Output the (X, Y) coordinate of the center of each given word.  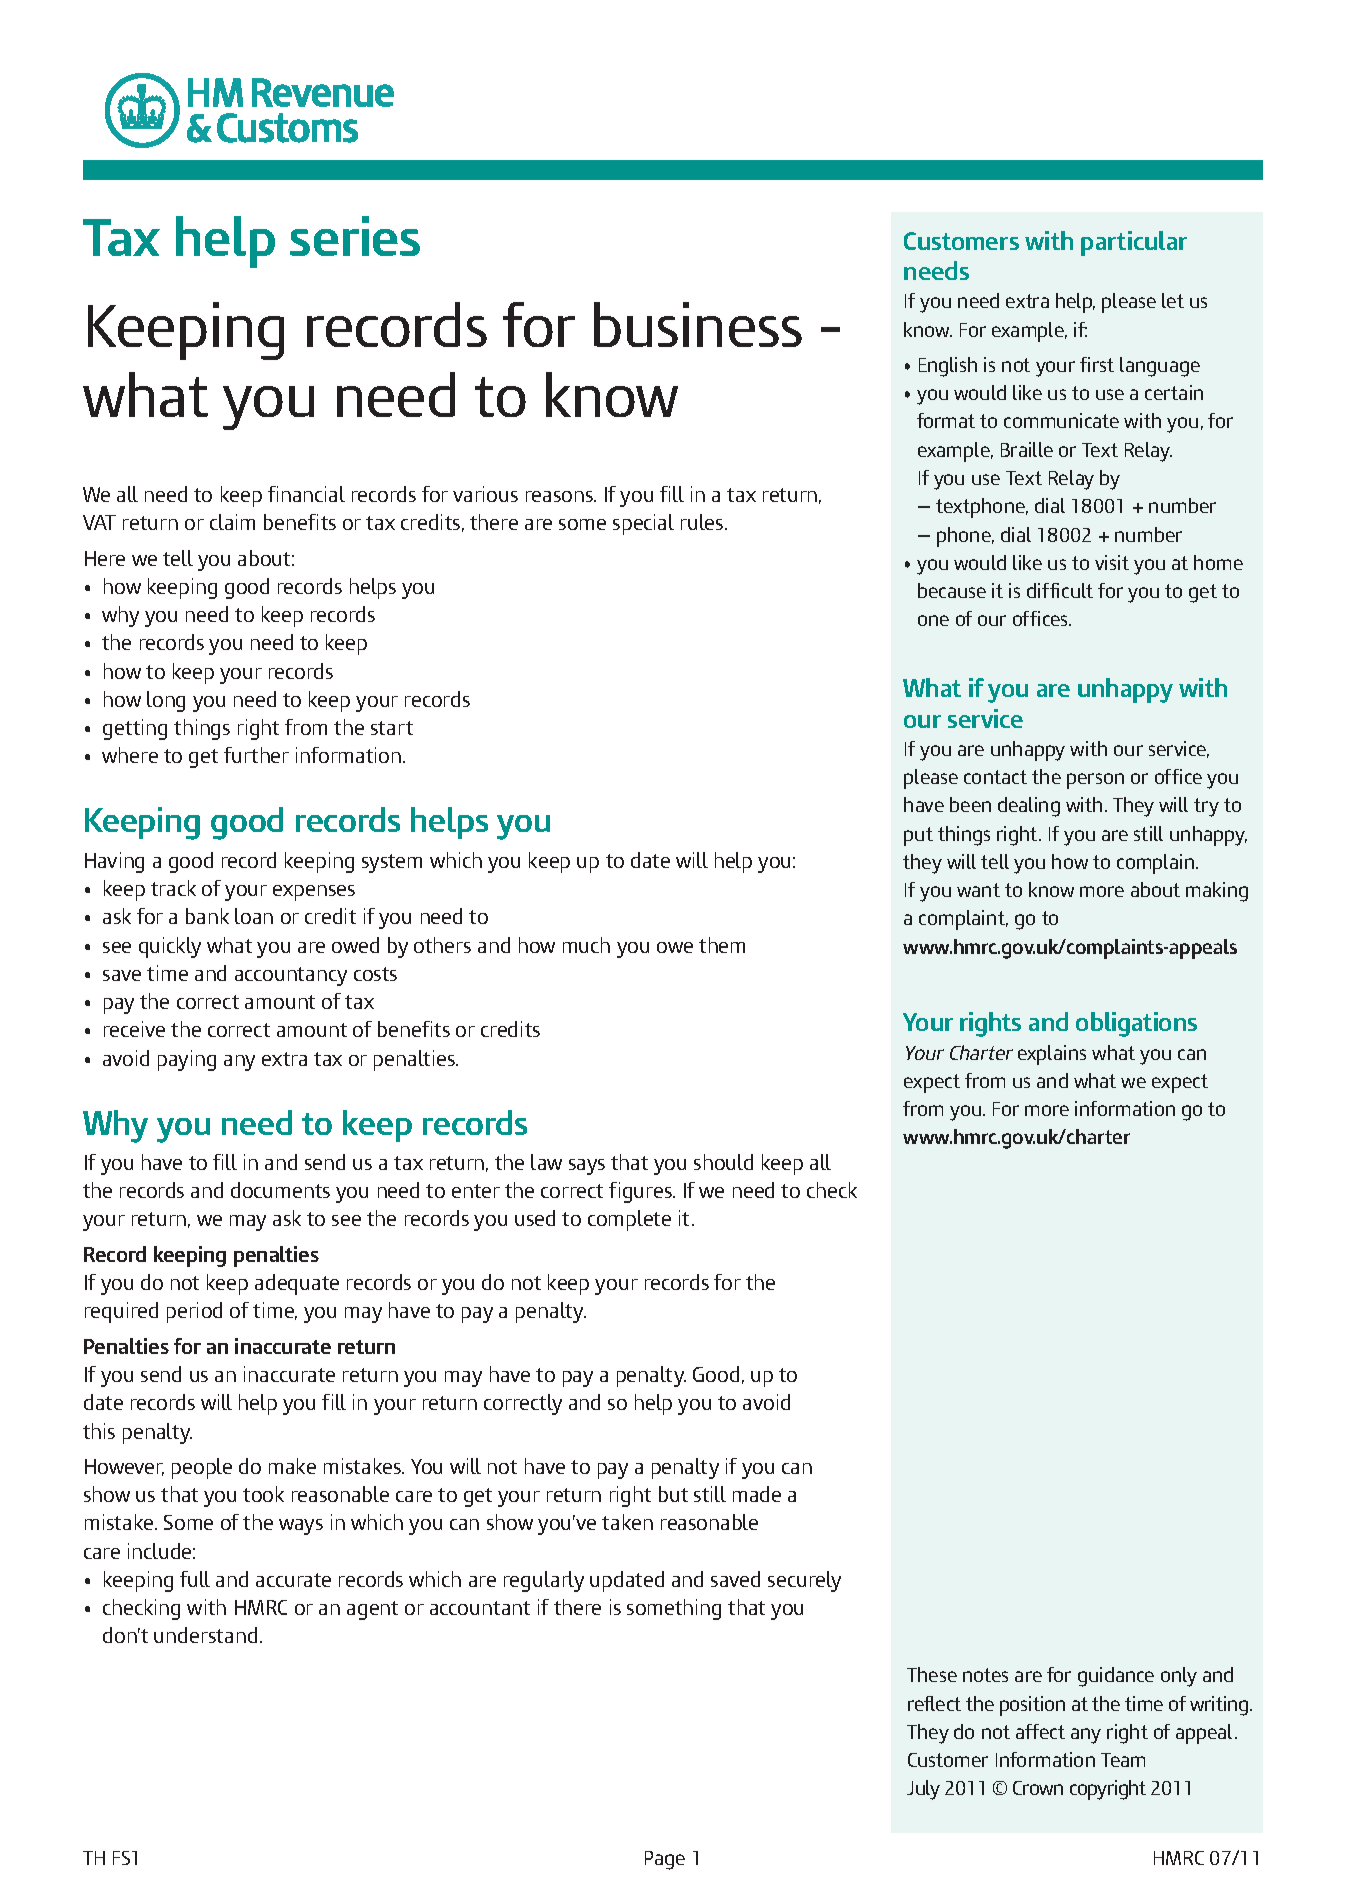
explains (1052, 1055)
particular (1134, 243)
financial (306, 494)
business (698, 324)
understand (205, 1635)
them (722, 945)
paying (187, 1060)
